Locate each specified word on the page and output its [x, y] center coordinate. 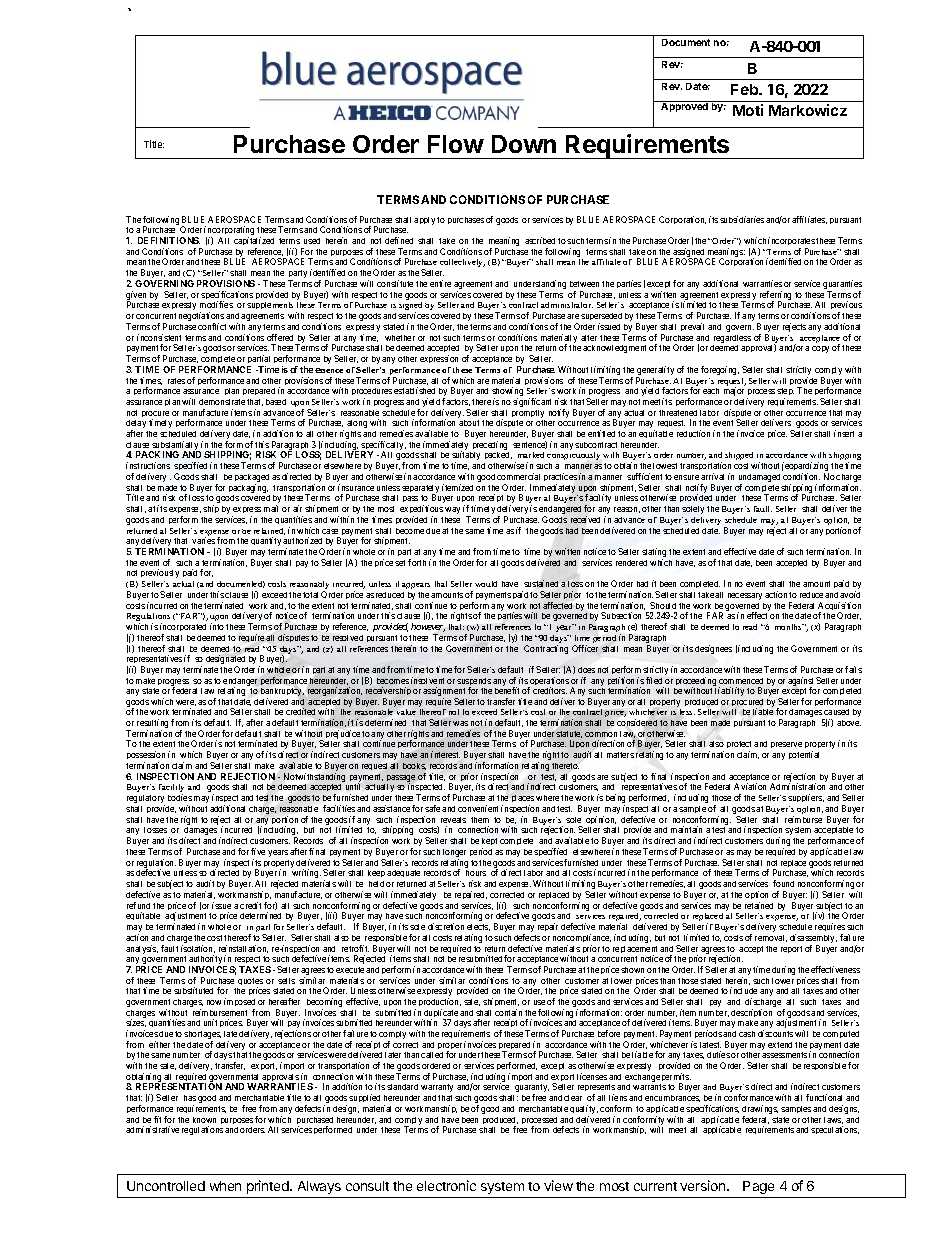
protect [739, 746]
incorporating [229, 232]
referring [775, 297]
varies [203, 540]
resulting [152, 725]
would [486, 584]
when [225, 1186]
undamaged [759, 479]
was [460, 723]
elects [478, 927]
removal [771, 938]
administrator [567, 305]
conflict [212, 326]
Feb [746, 89]
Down [524, 144]
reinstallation [243, 949]
